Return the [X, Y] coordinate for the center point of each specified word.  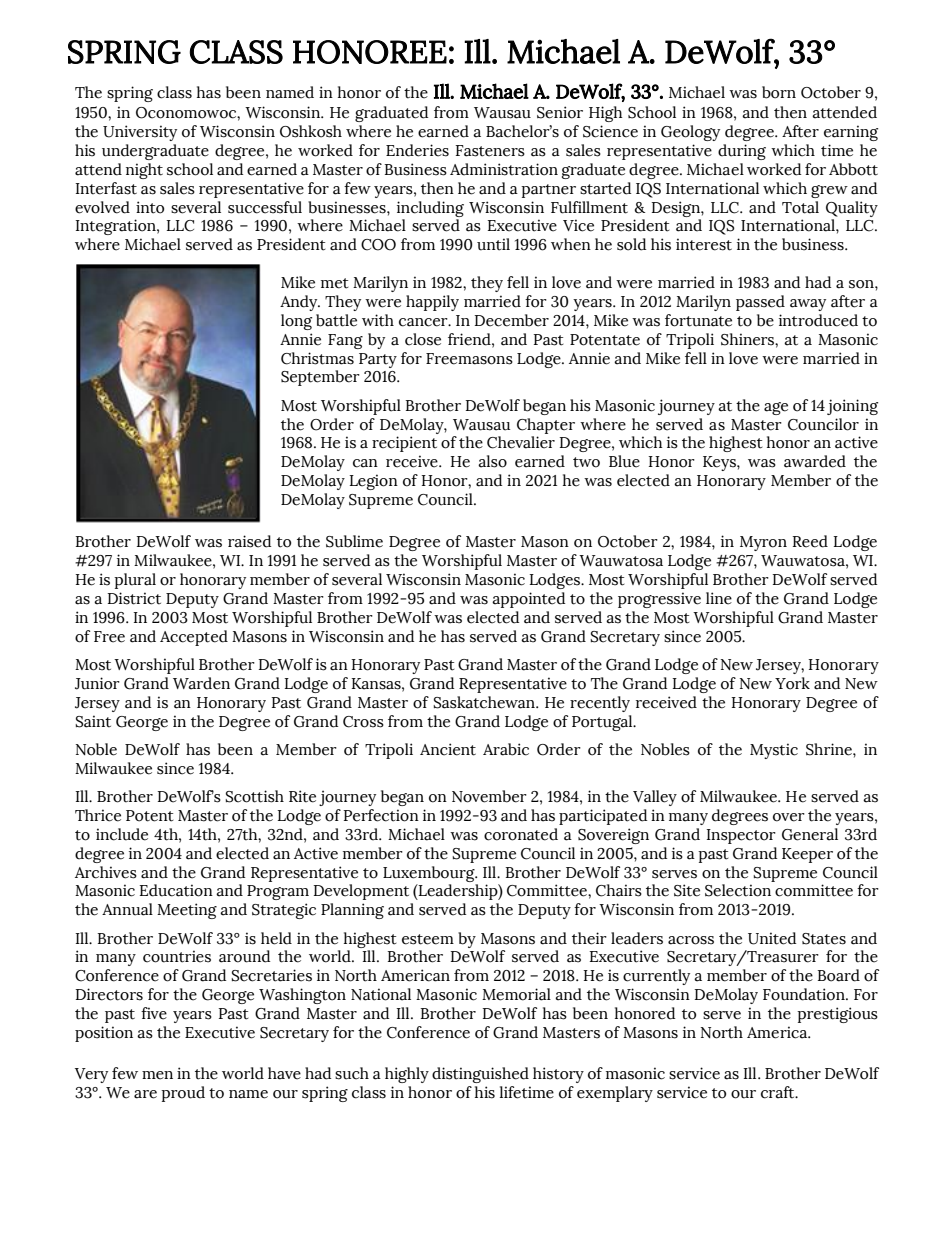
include [122, 834]
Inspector [741, 836]
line [719, 598]
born [779, 92]
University [140, 133]
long [296, 322]
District [134, 598]
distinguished [480, 1075]
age [776, 408]
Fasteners [490, 151]
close [423, 339]
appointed [528, 600]
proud [183, 1094]
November [489, 796]
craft [779, 1092]
